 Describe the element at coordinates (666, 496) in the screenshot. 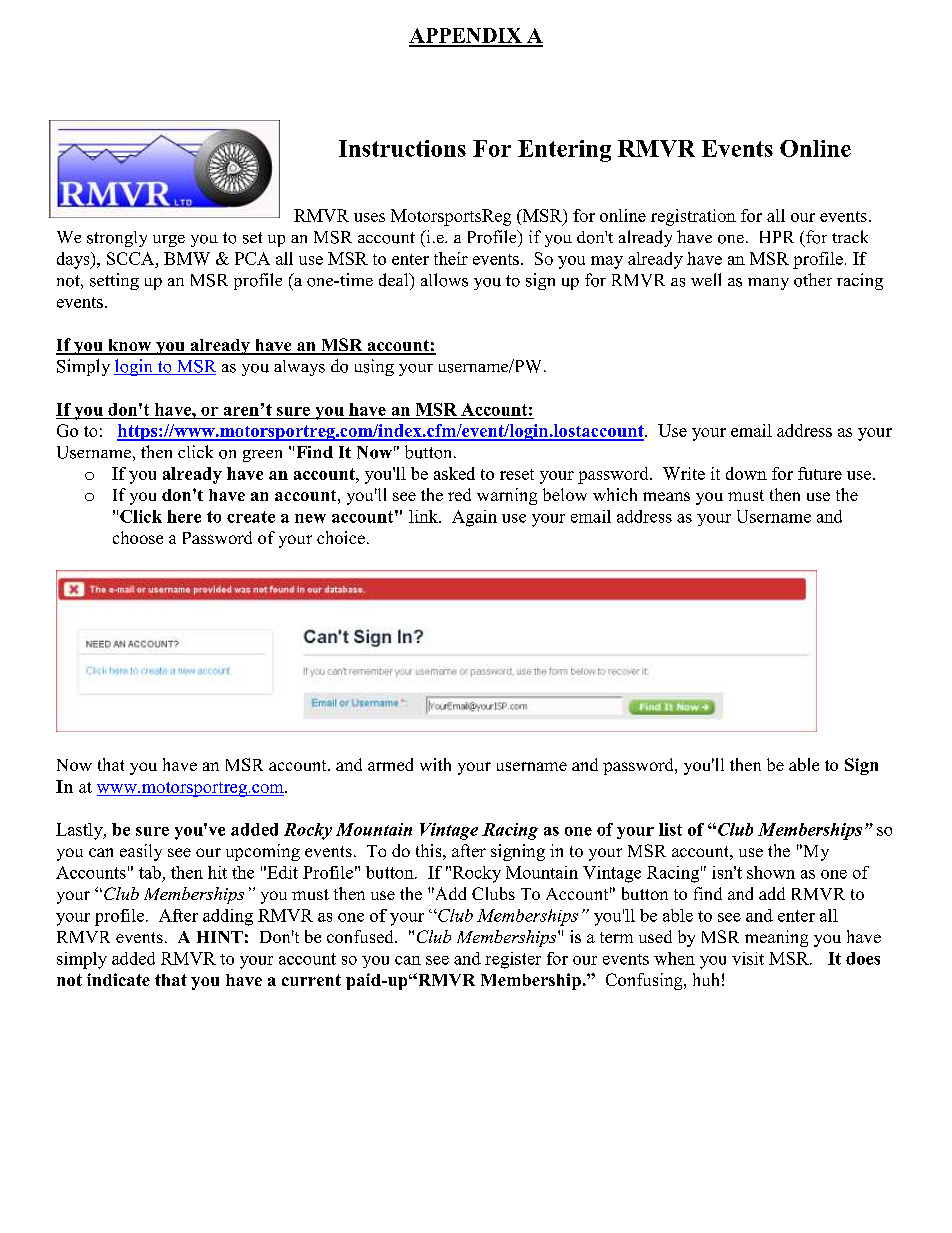

I see `means` at that location.
